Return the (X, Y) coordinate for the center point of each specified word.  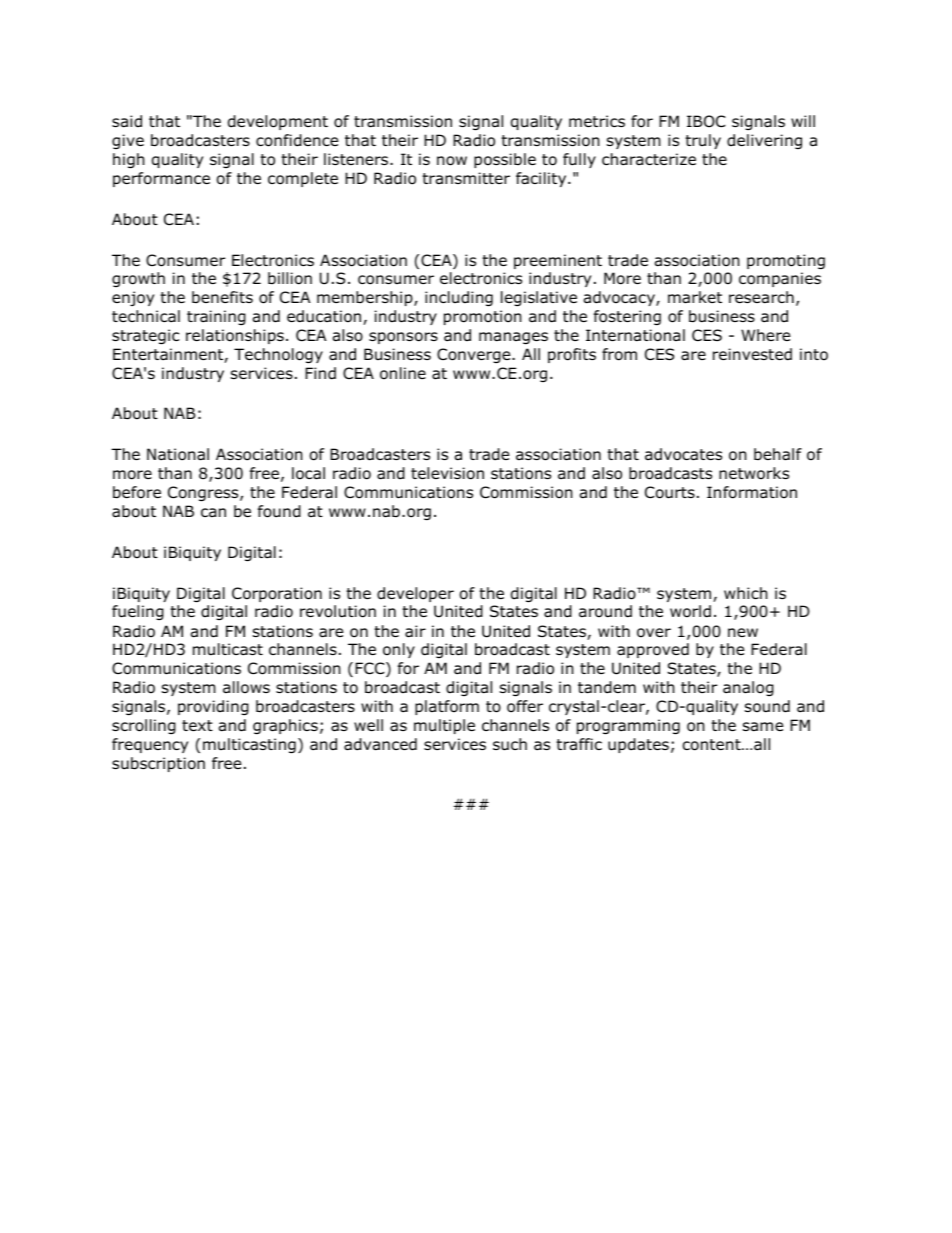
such (510, 744)
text (197, 725)
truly (703, 141)
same (763, 727)
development (278, 122)
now (452, 161)
